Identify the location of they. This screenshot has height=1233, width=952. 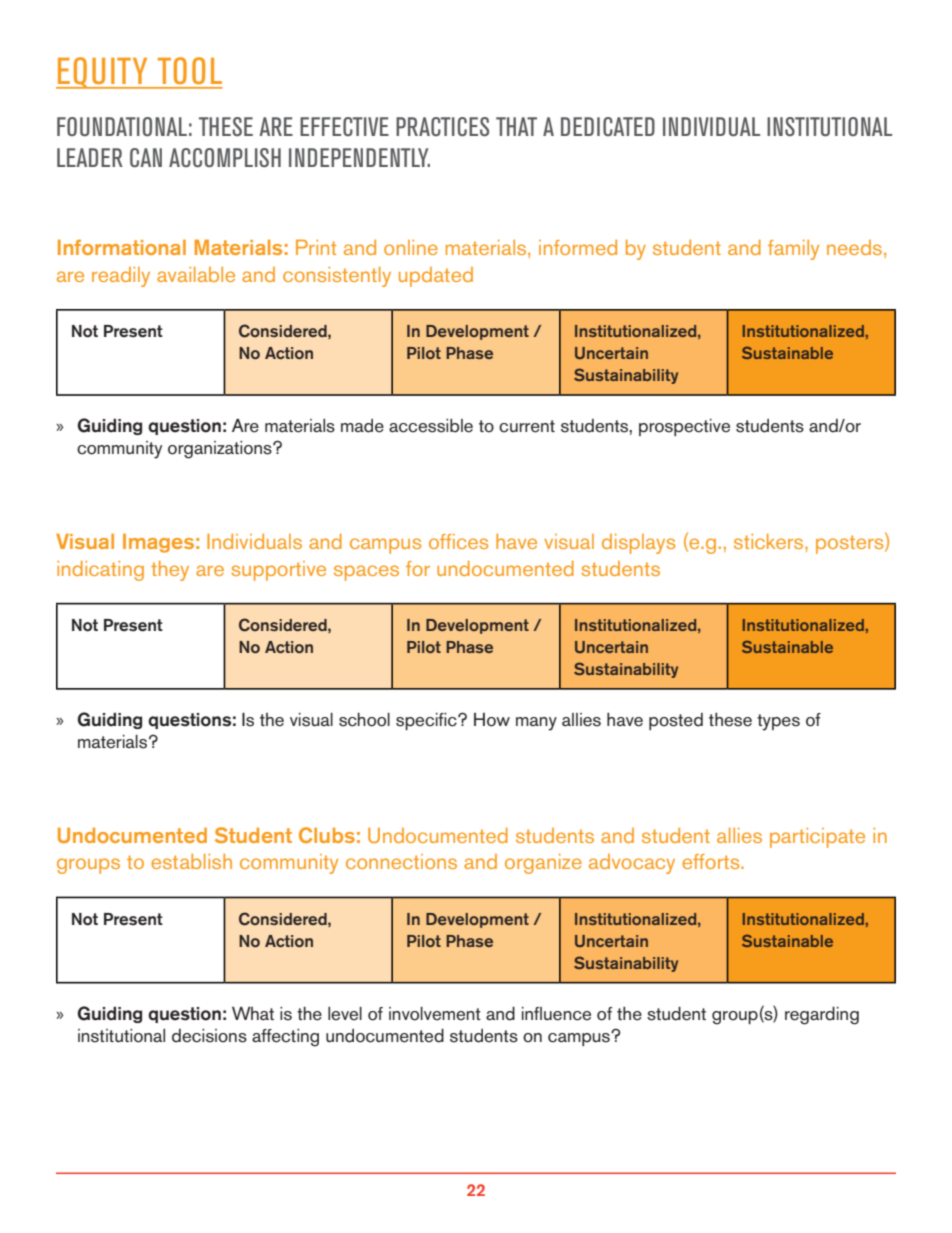
(170, 571).
